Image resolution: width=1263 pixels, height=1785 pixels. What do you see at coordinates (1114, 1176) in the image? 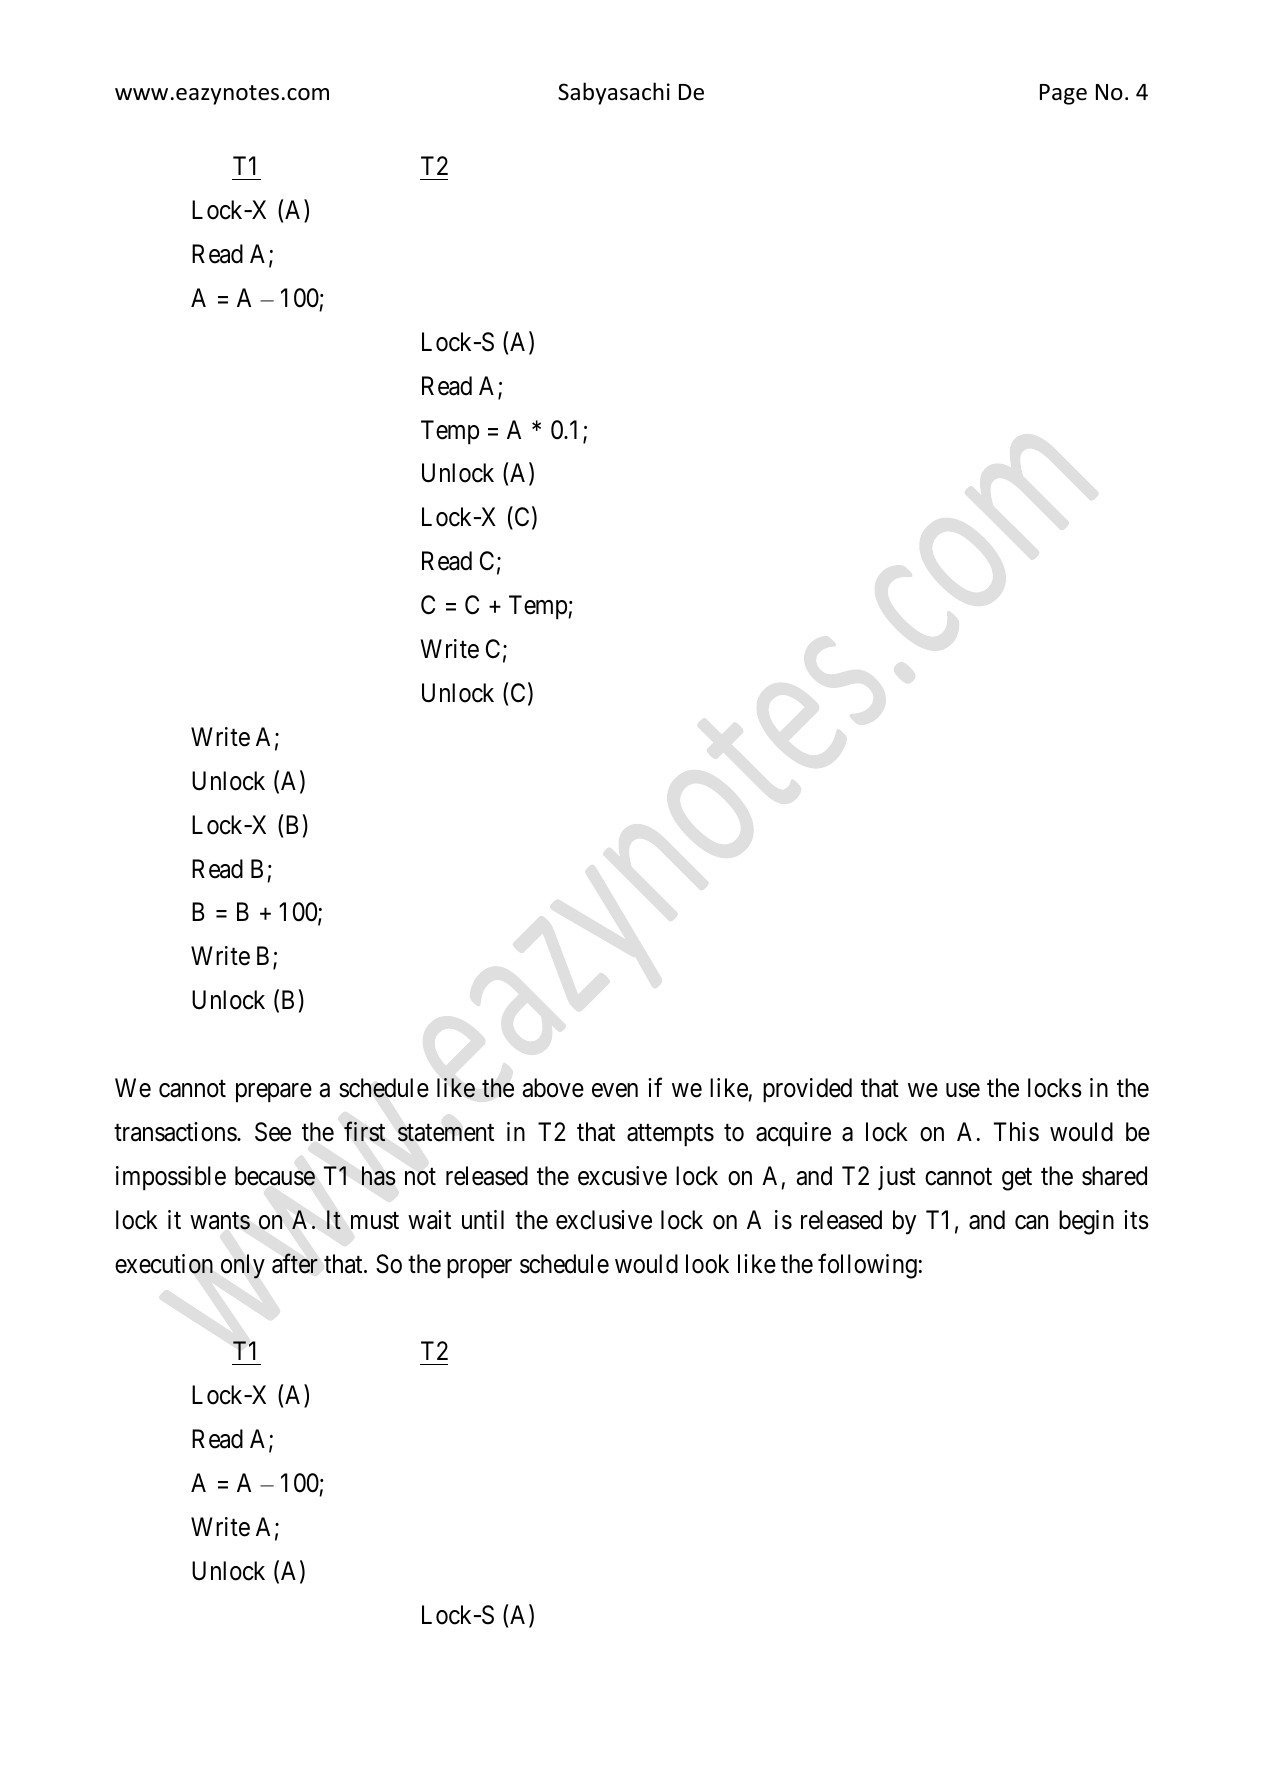
I see `shared` at bounding box center [1114, 1176].
